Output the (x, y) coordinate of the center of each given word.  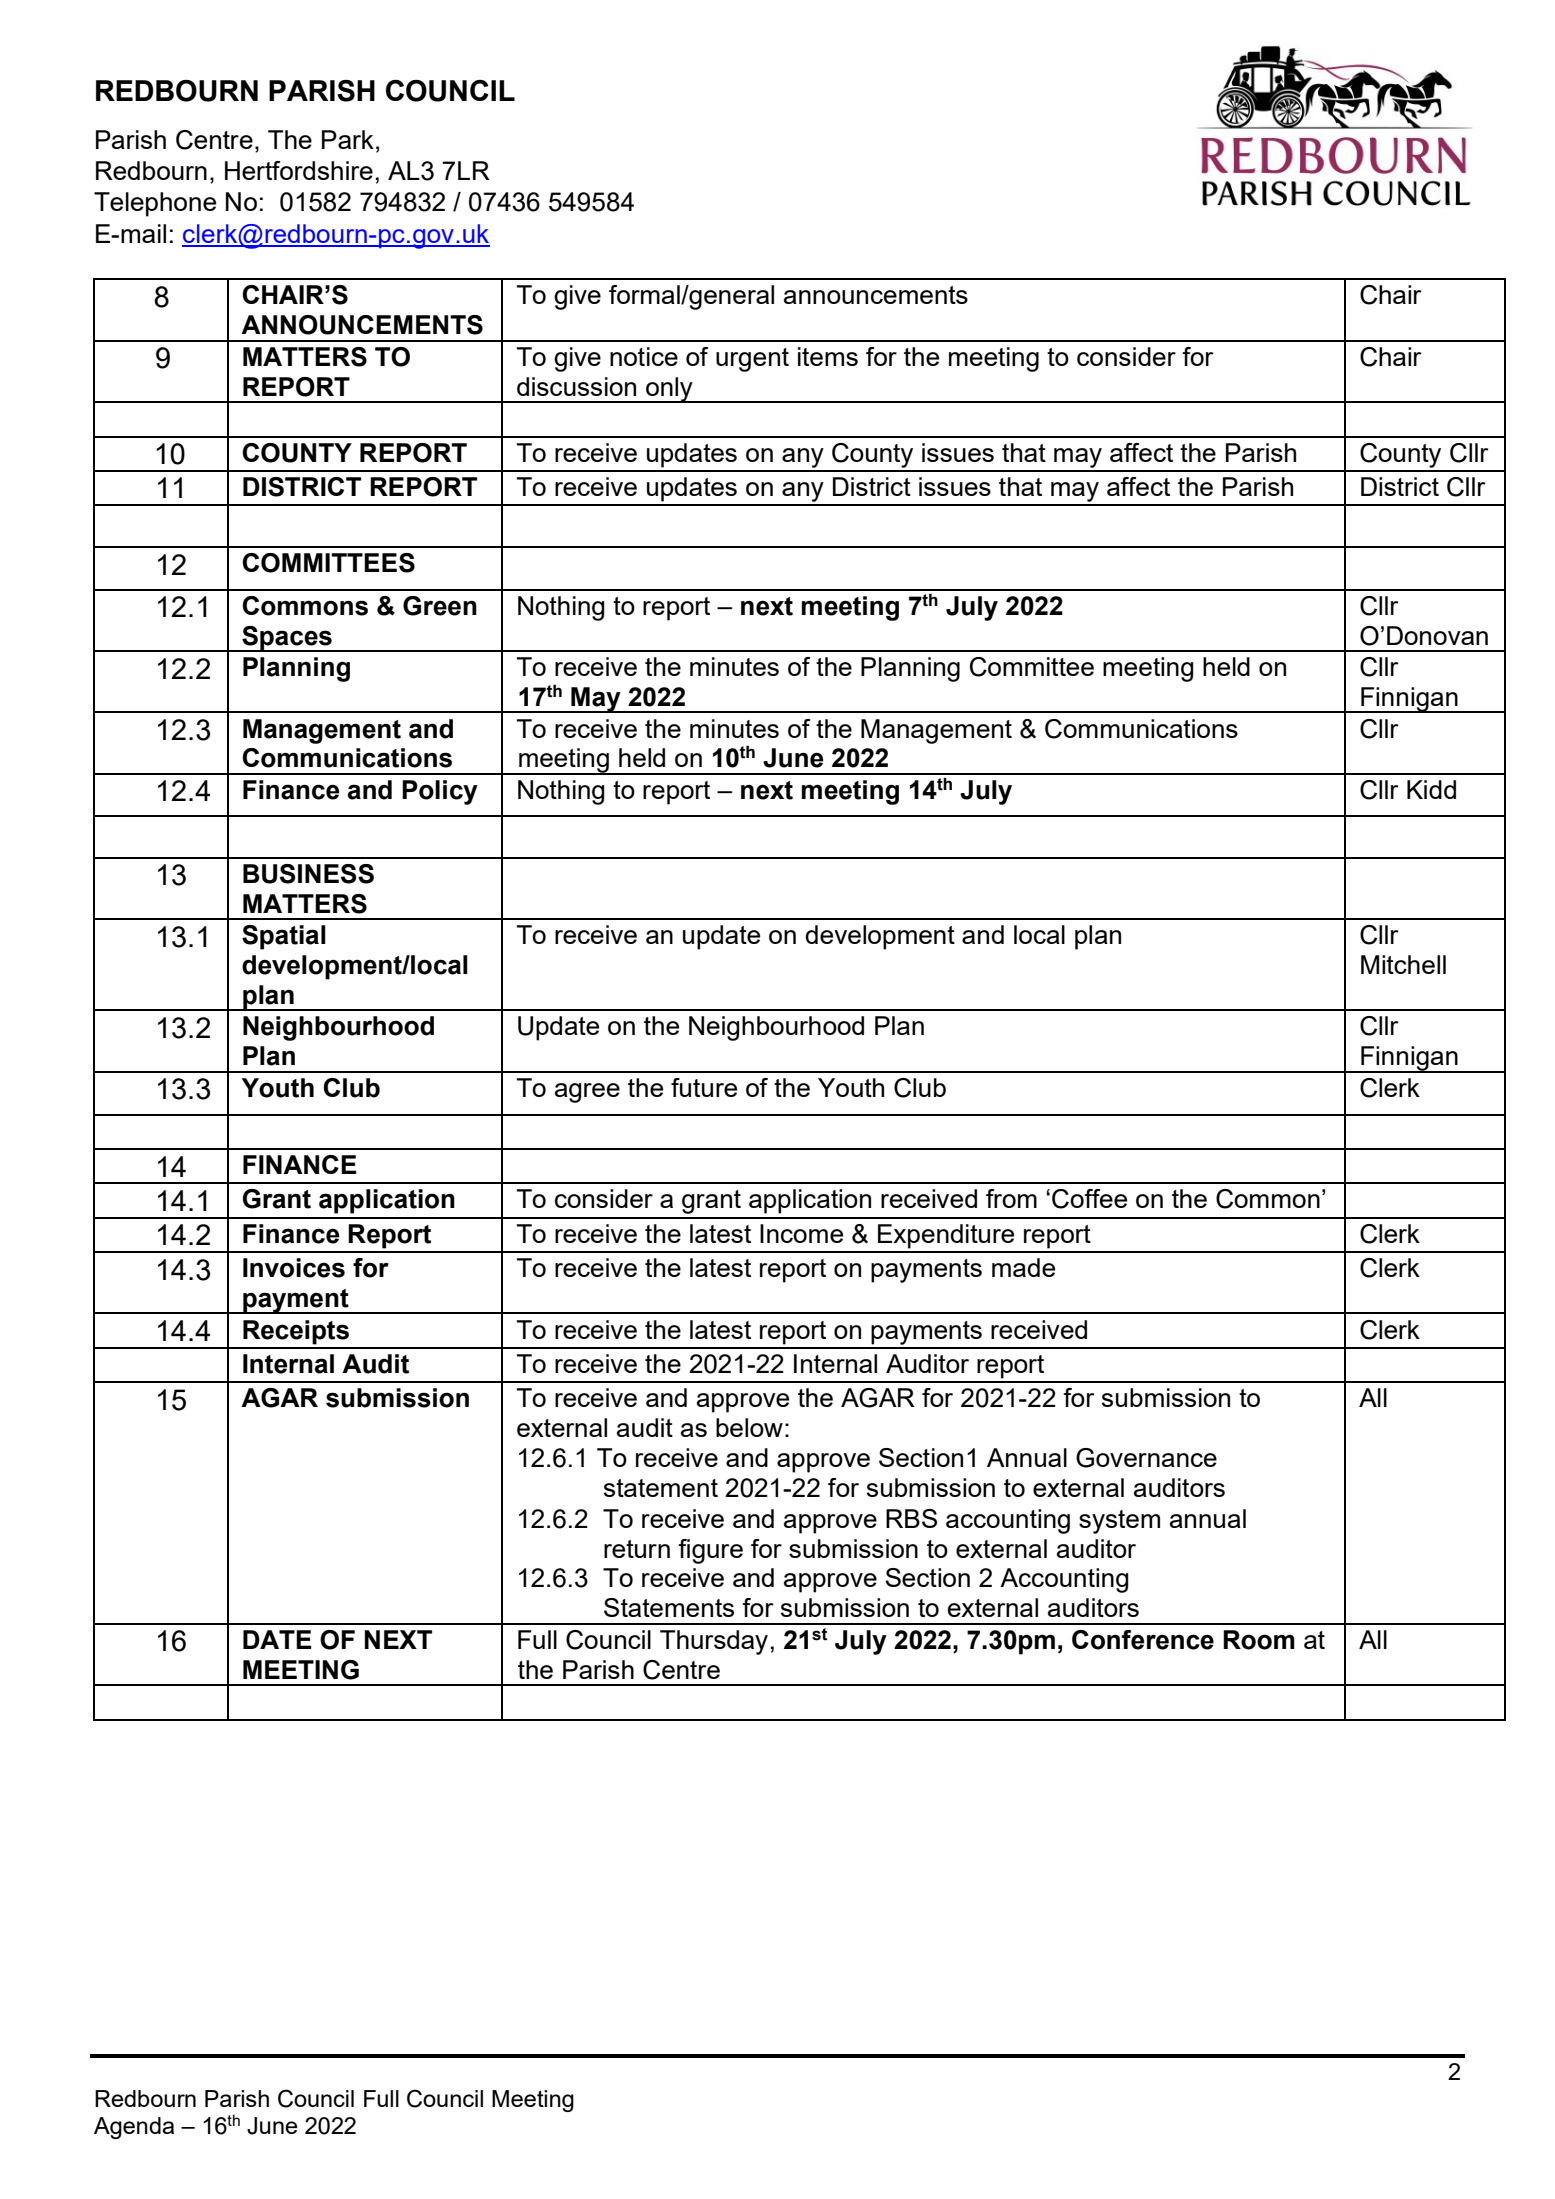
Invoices (294, 1268)
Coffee (1089, 1199)
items (828, 356)
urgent (752, 360)
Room (1259, 1640)
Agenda (134, 2128)
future (704, 1087)
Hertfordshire (299, 170)
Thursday (714, 1642)
